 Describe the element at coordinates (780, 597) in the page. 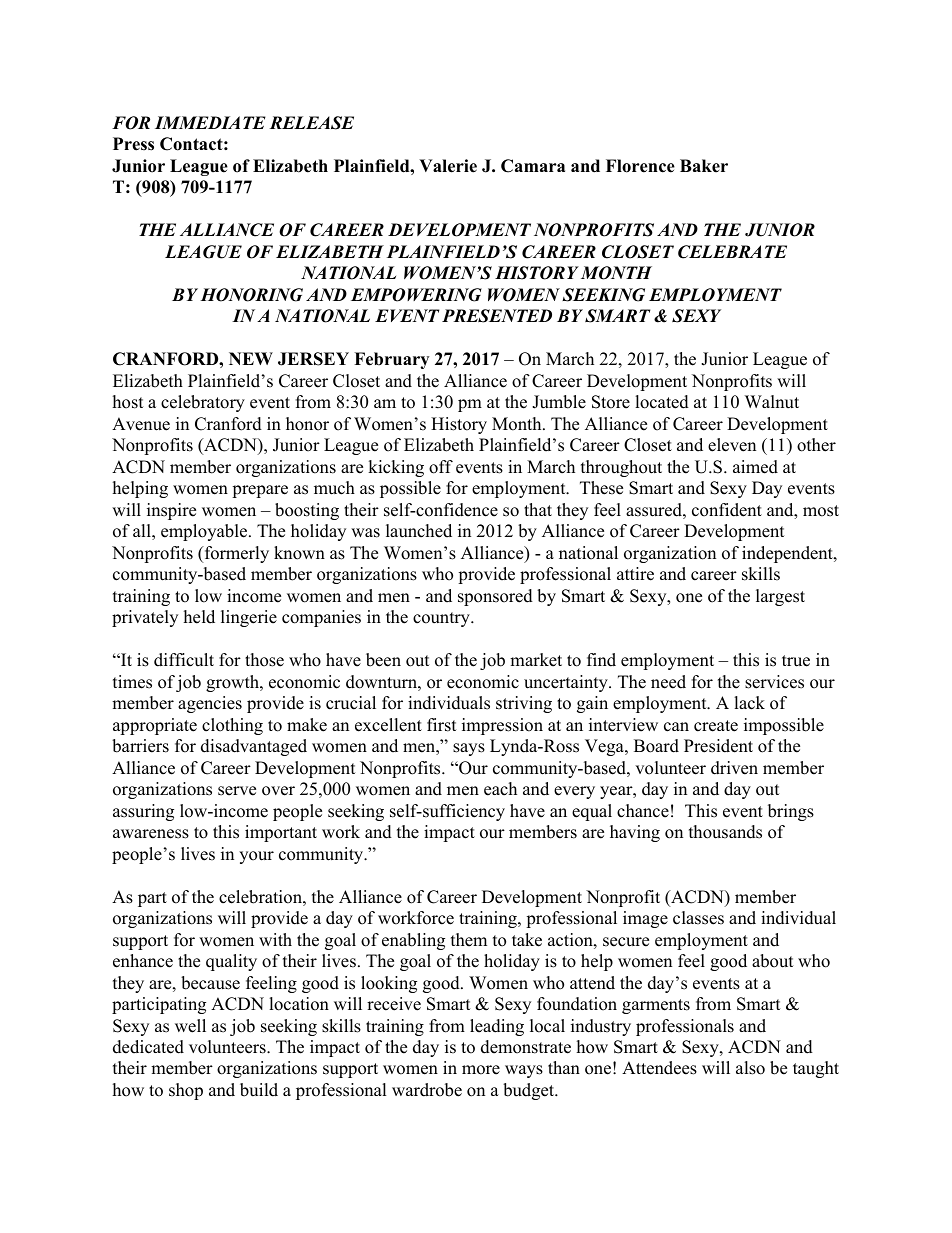

I see `largest` at that location.
